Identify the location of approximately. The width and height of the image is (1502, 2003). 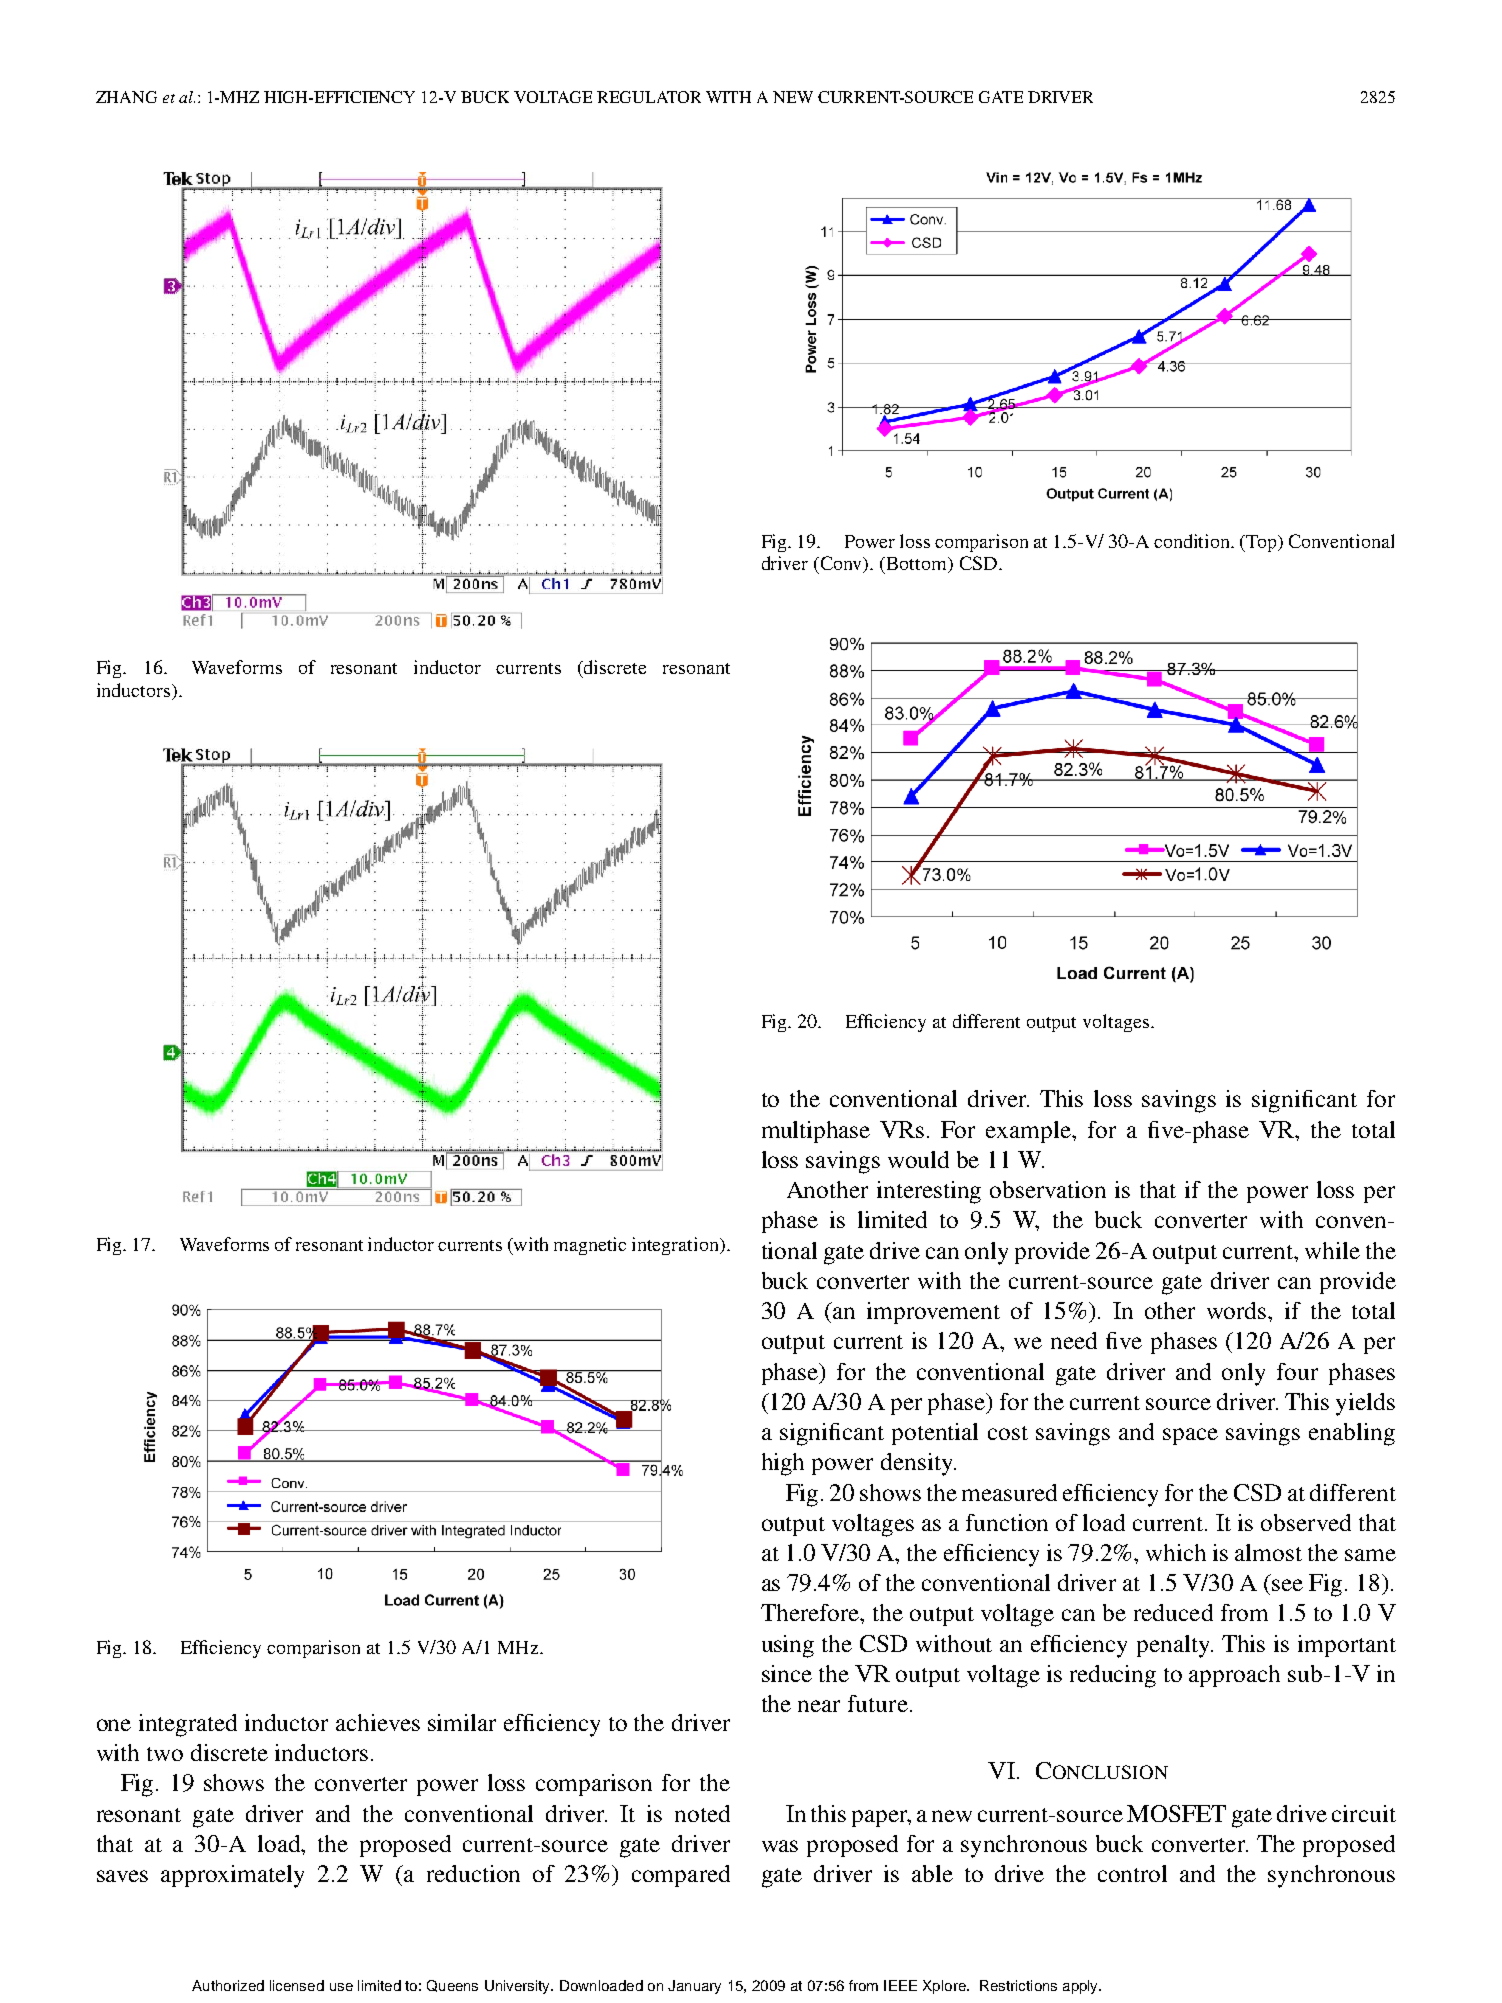
(232, 1876).
